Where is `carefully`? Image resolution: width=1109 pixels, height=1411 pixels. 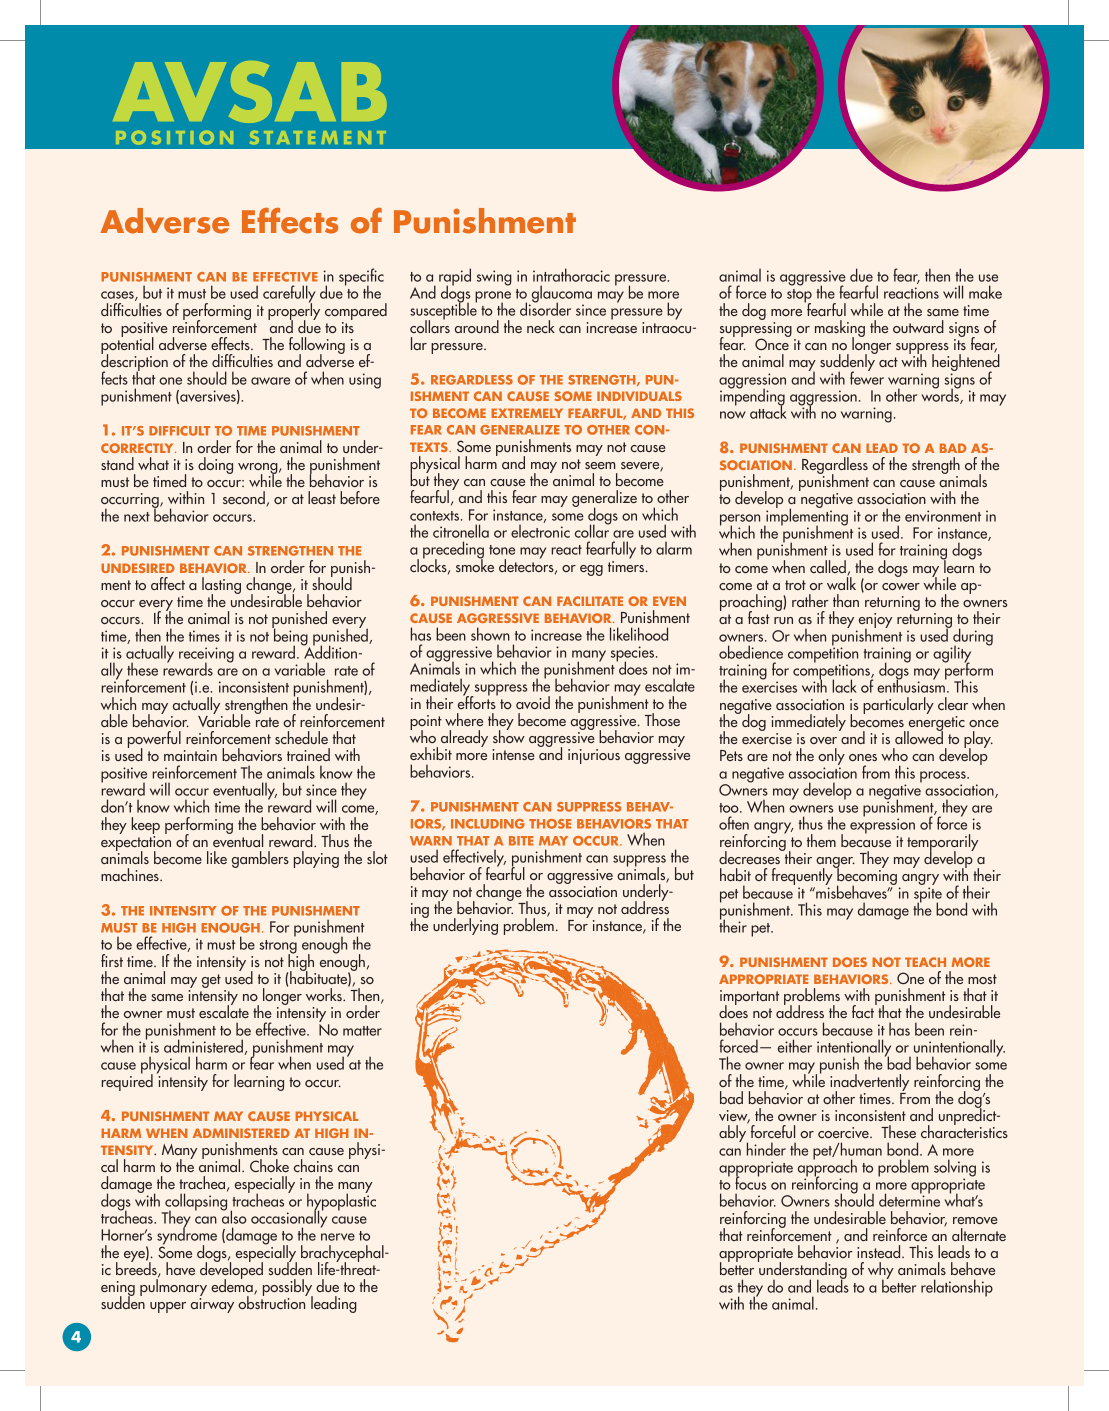 carefully is located at coordinates (289, 295).
